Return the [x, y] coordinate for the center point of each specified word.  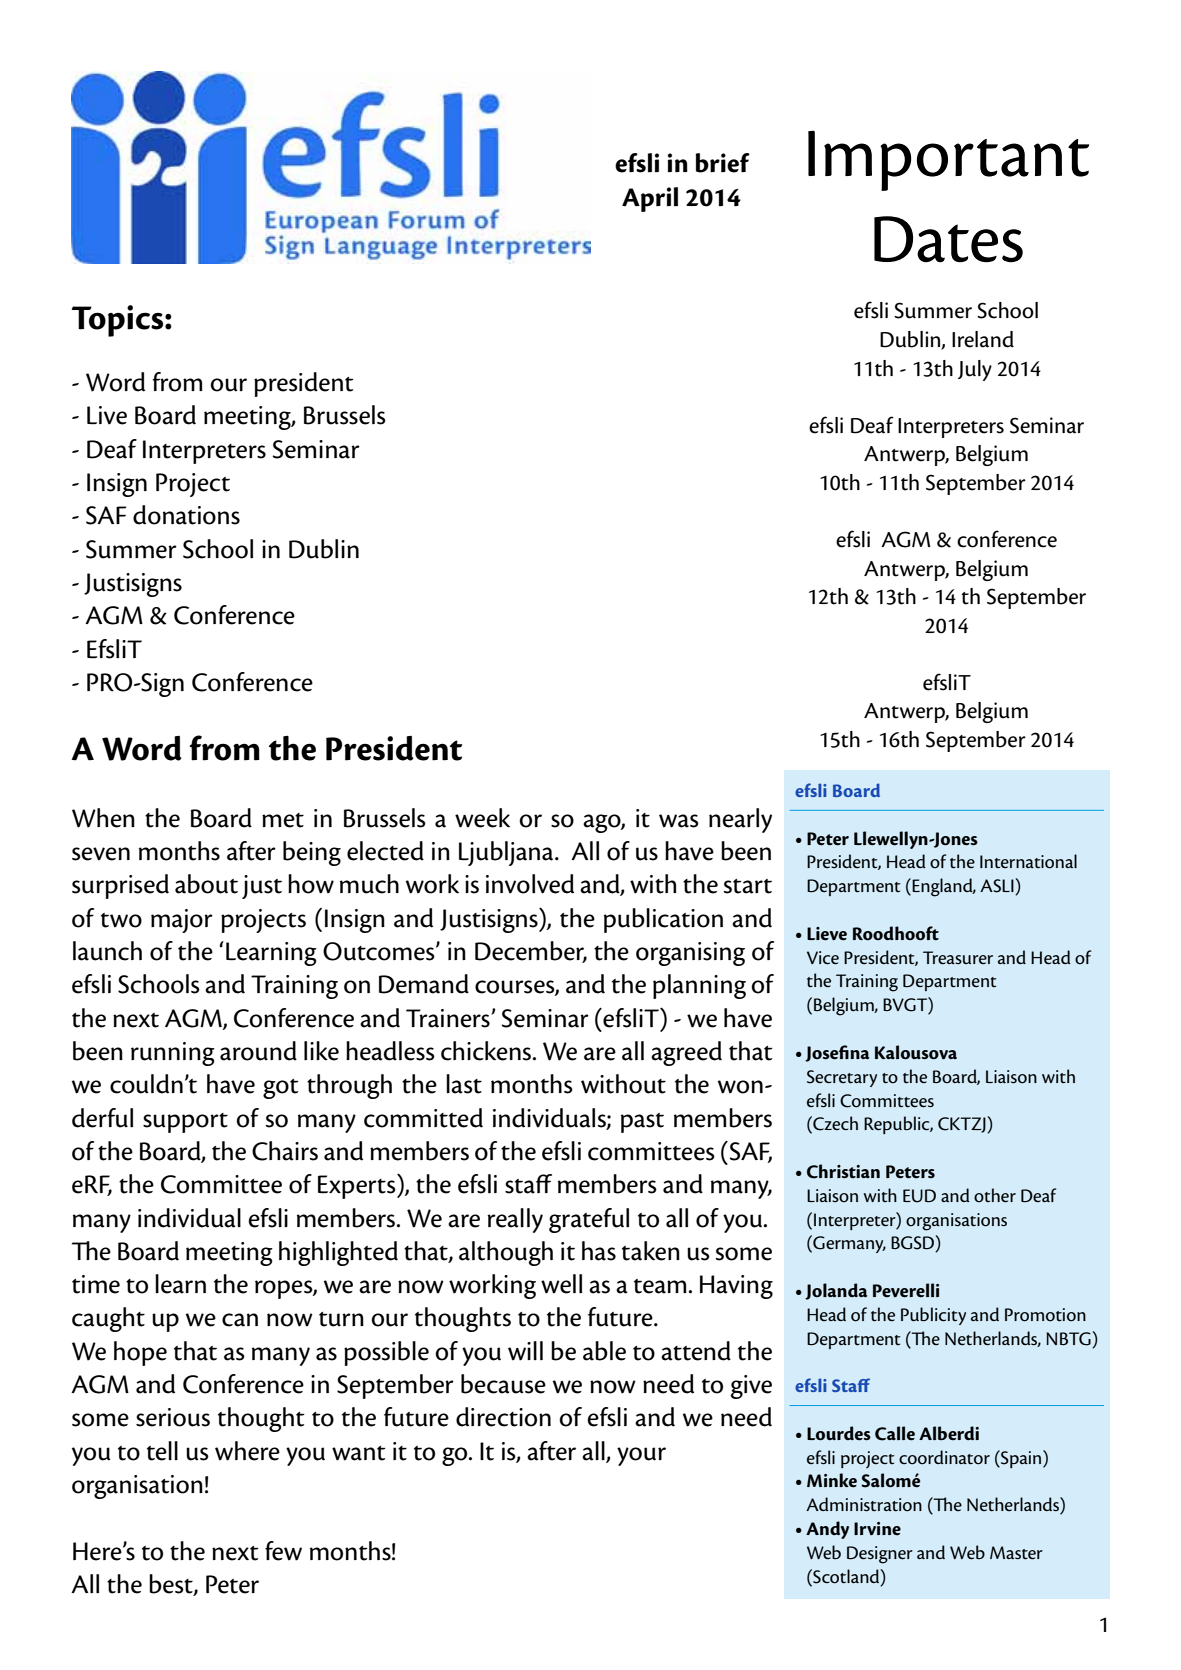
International [1028, 861]
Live [107, 415]
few [283, 1551]
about [206, 884]
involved [530, 884]
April [650, 199]
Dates [948, 239]
